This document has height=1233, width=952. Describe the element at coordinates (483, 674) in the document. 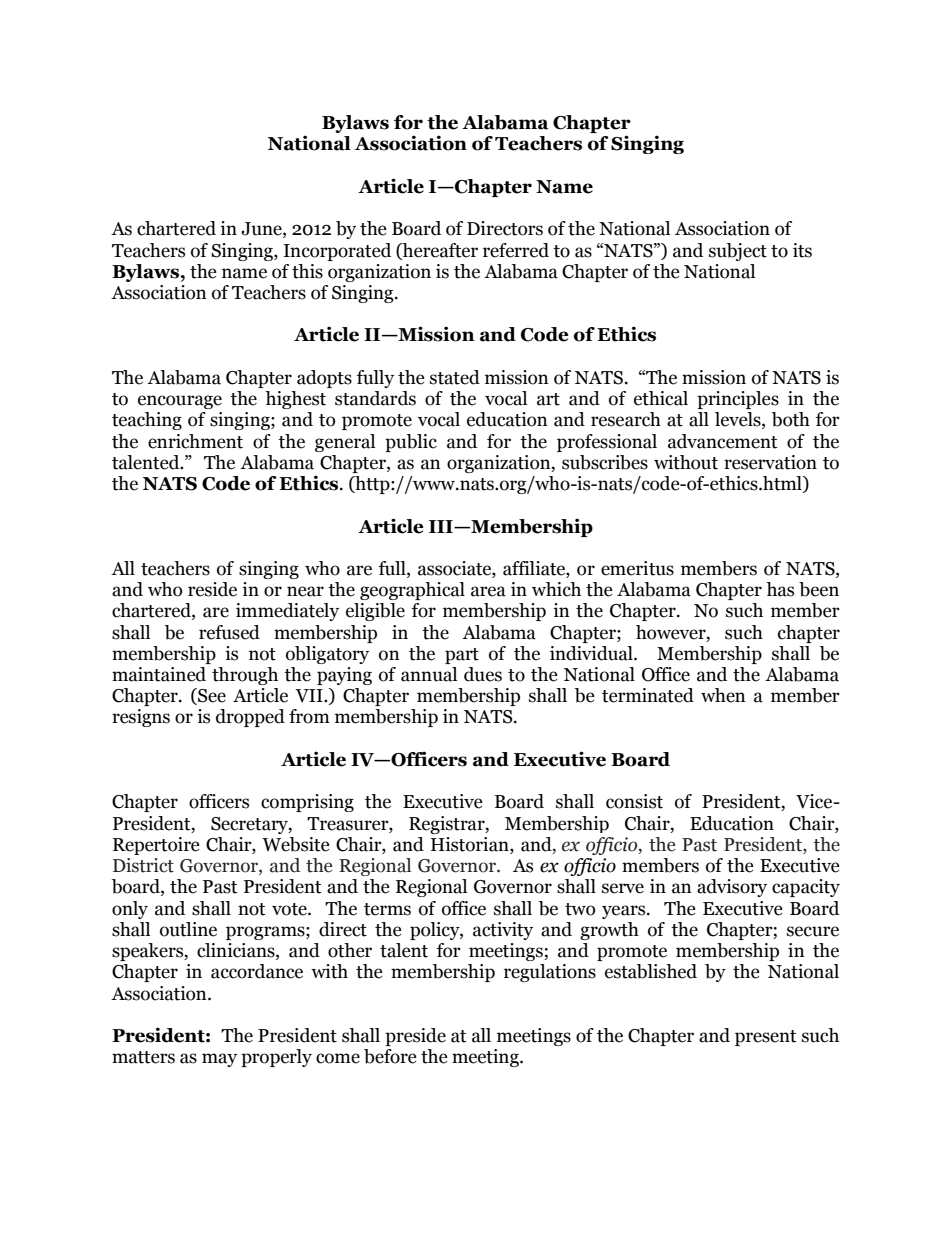

I see `dues` at that location.
